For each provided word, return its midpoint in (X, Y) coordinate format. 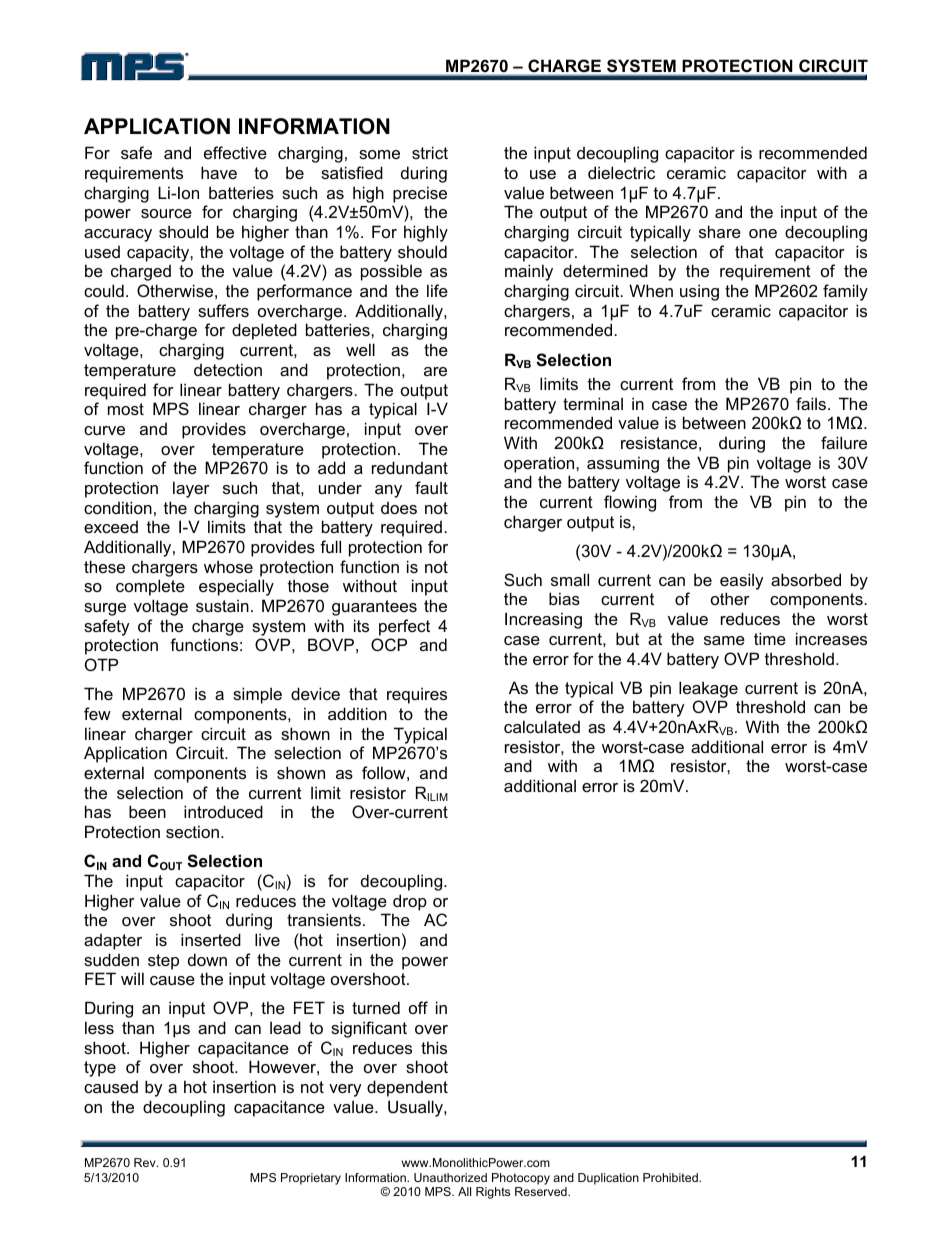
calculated (542, 726)
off (418, 1007)
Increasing (543, 620)
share (720, 231)
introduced (223, 811)
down (207, 959)
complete (150, 587)
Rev (146, 1162)
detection (228, 369)
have (219, 172)
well (360, 349)
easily (742, 581)
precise (420, 194)
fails (812, 403)
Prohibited (671, 1177)
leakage (708, 689)
